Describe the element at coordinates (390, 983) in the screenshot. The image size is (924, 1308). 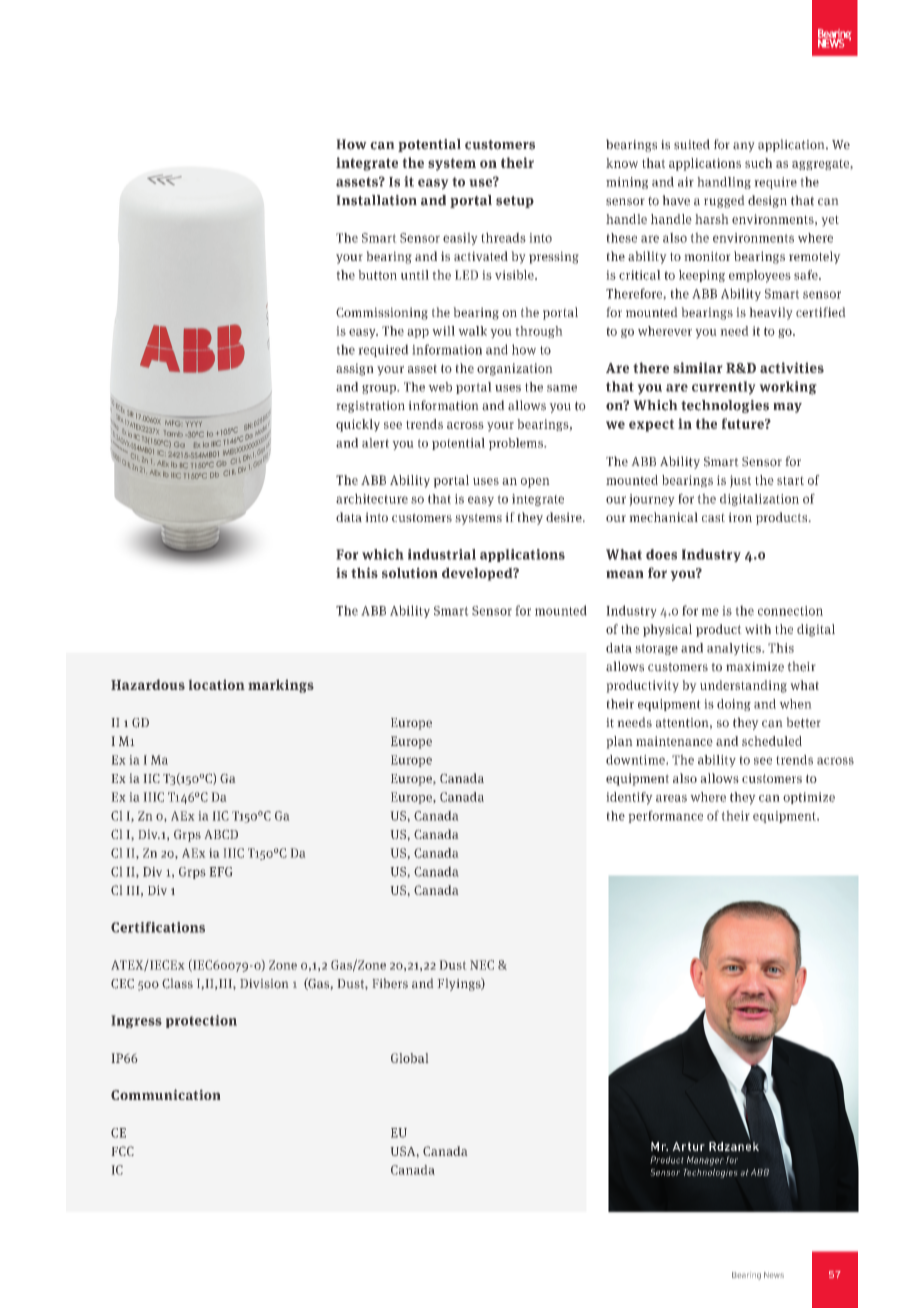
I see `Fibers` at that location.
